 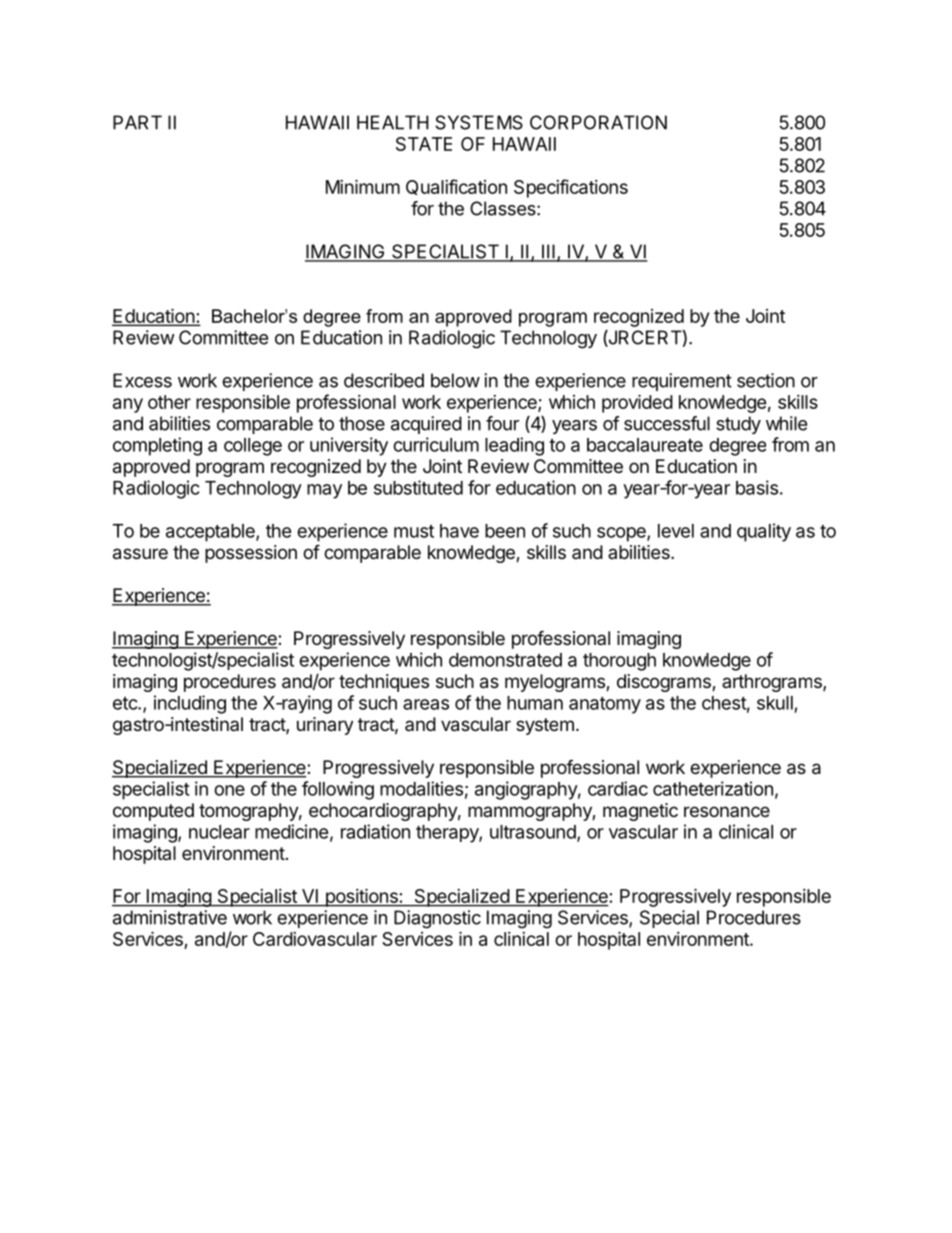 I want to click on STATE, so click(x=424, y=144).
